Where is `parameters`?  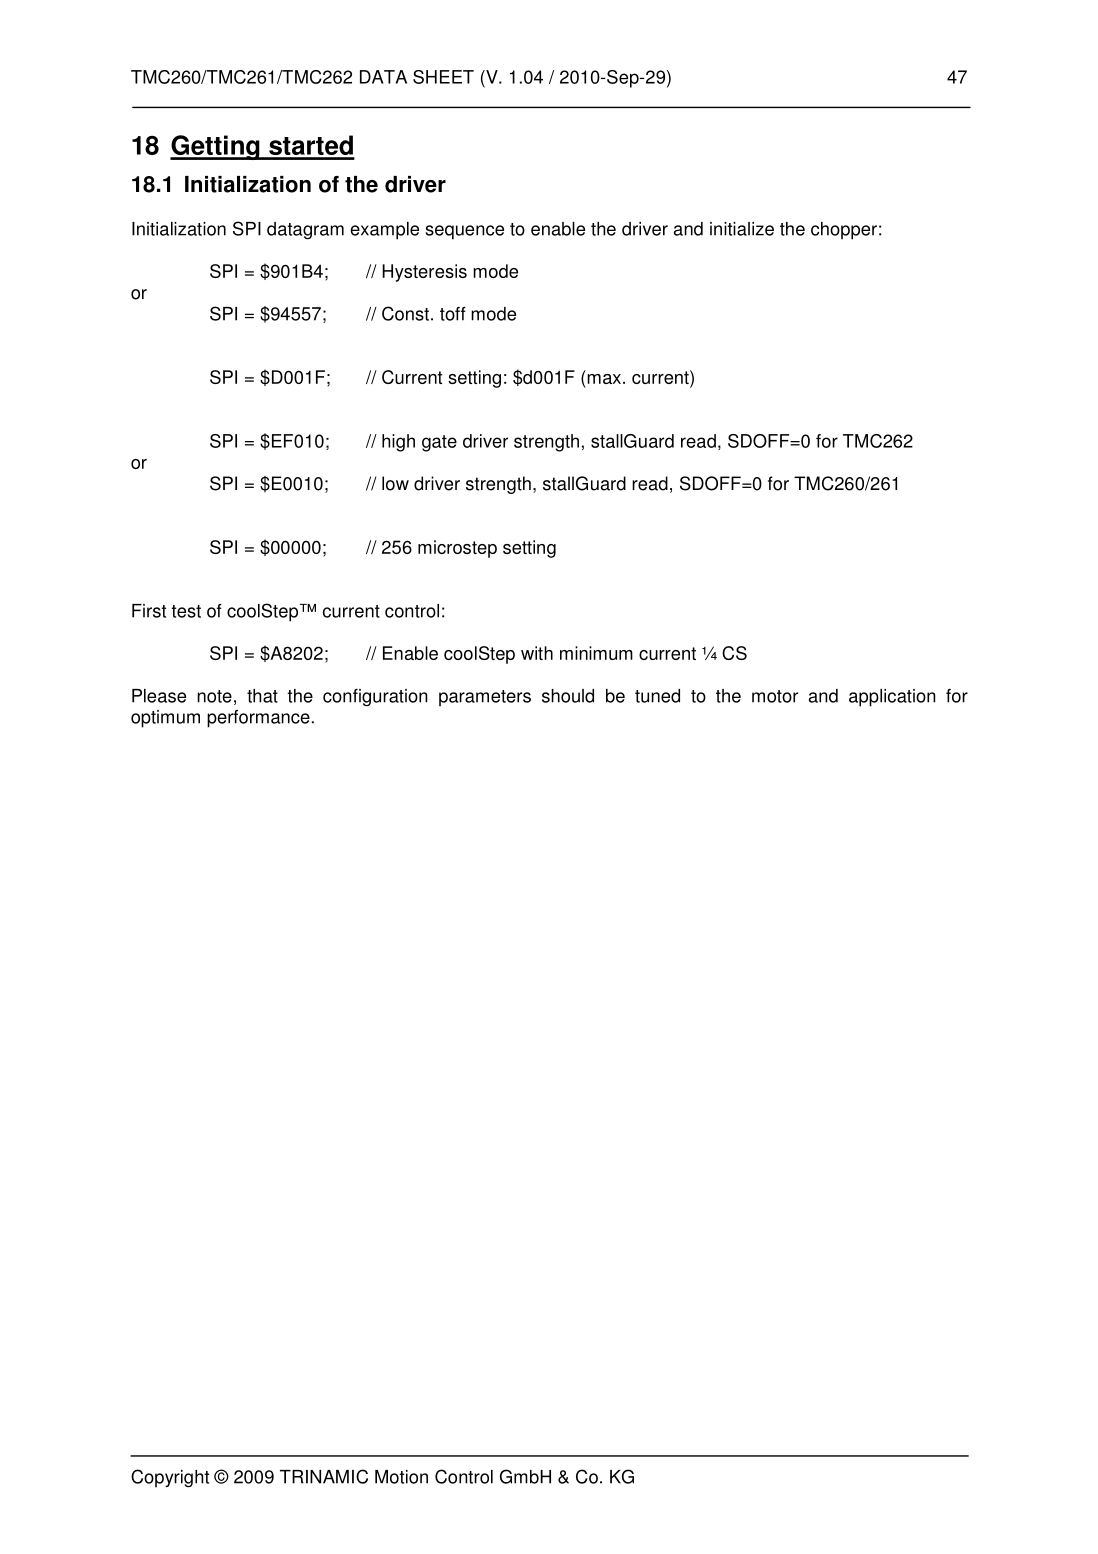
parameters is located at coordinates (485, 698).
